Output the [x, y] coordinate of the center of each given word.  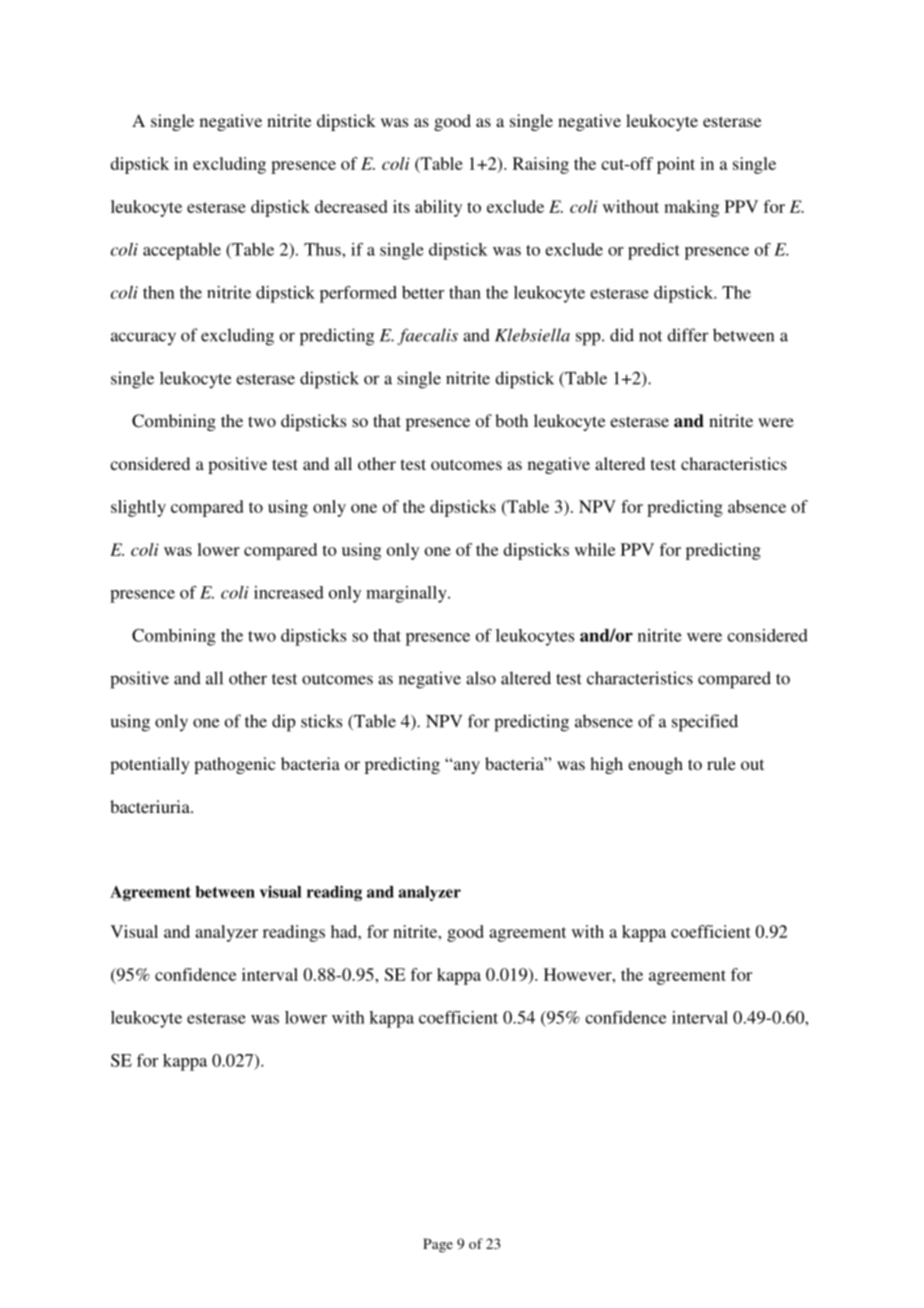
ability [438, 208]
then [159, 292]
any [465, 767]
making [691, 208]
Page [438, 1245]
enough [655, 765]
